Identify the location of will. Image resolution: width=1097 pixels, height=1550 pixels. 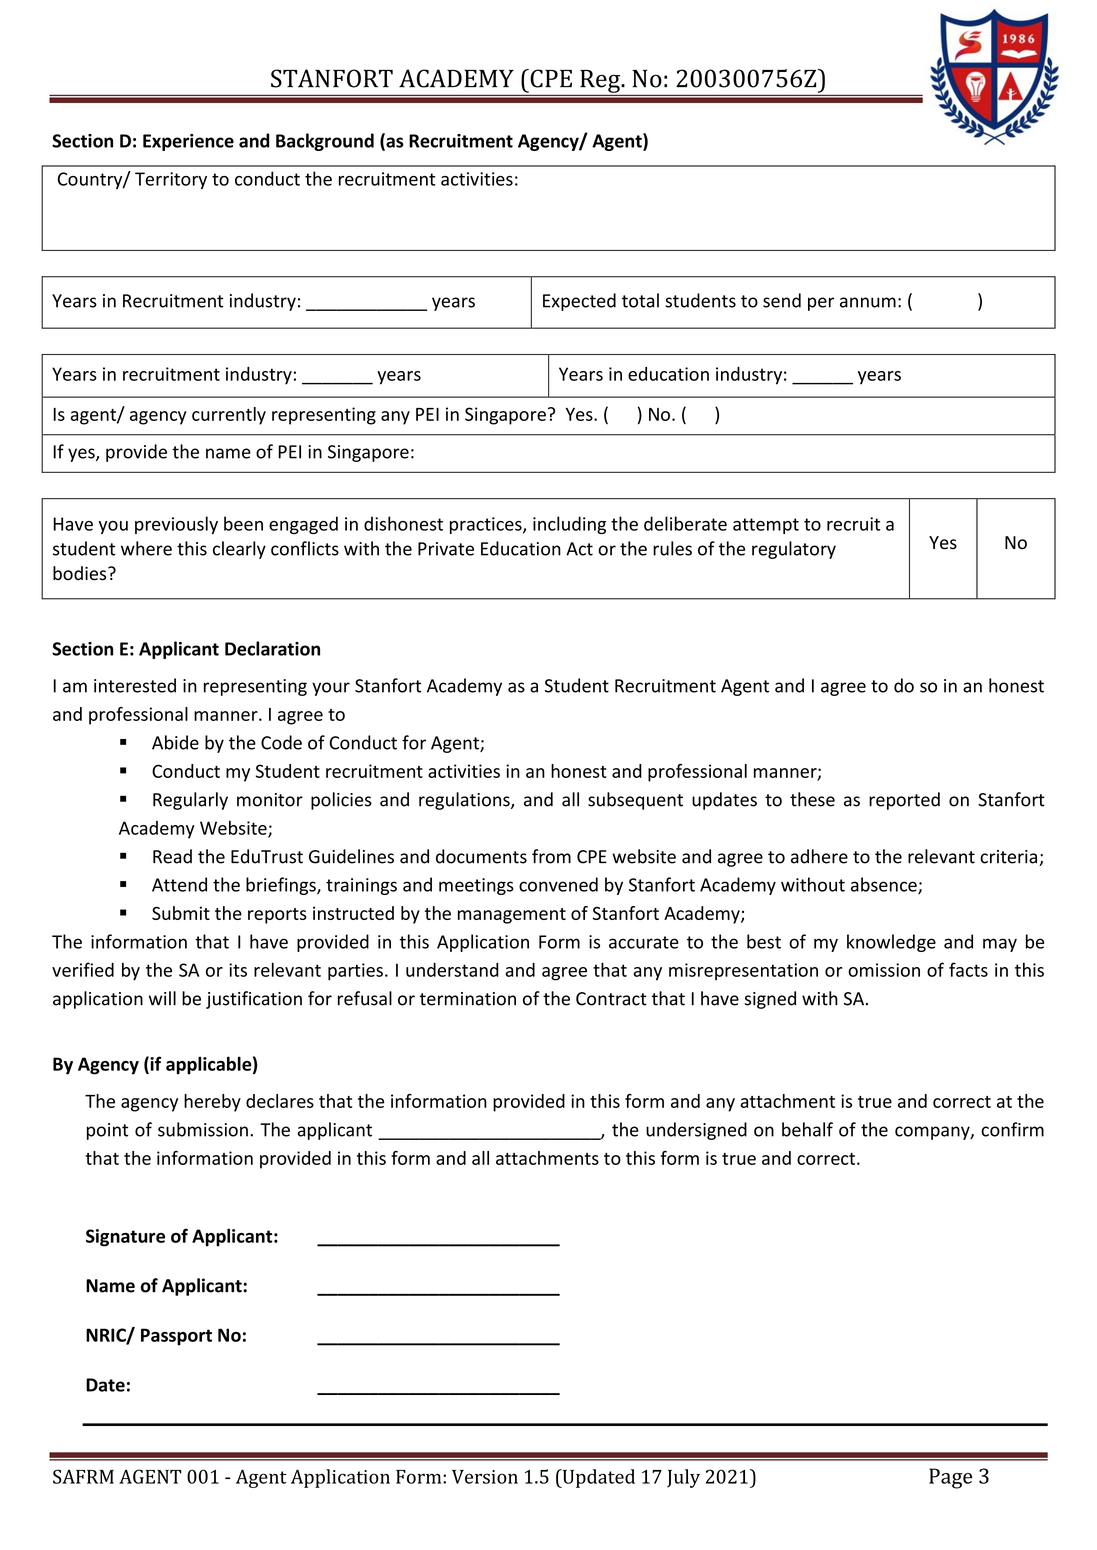
(162, 998).
